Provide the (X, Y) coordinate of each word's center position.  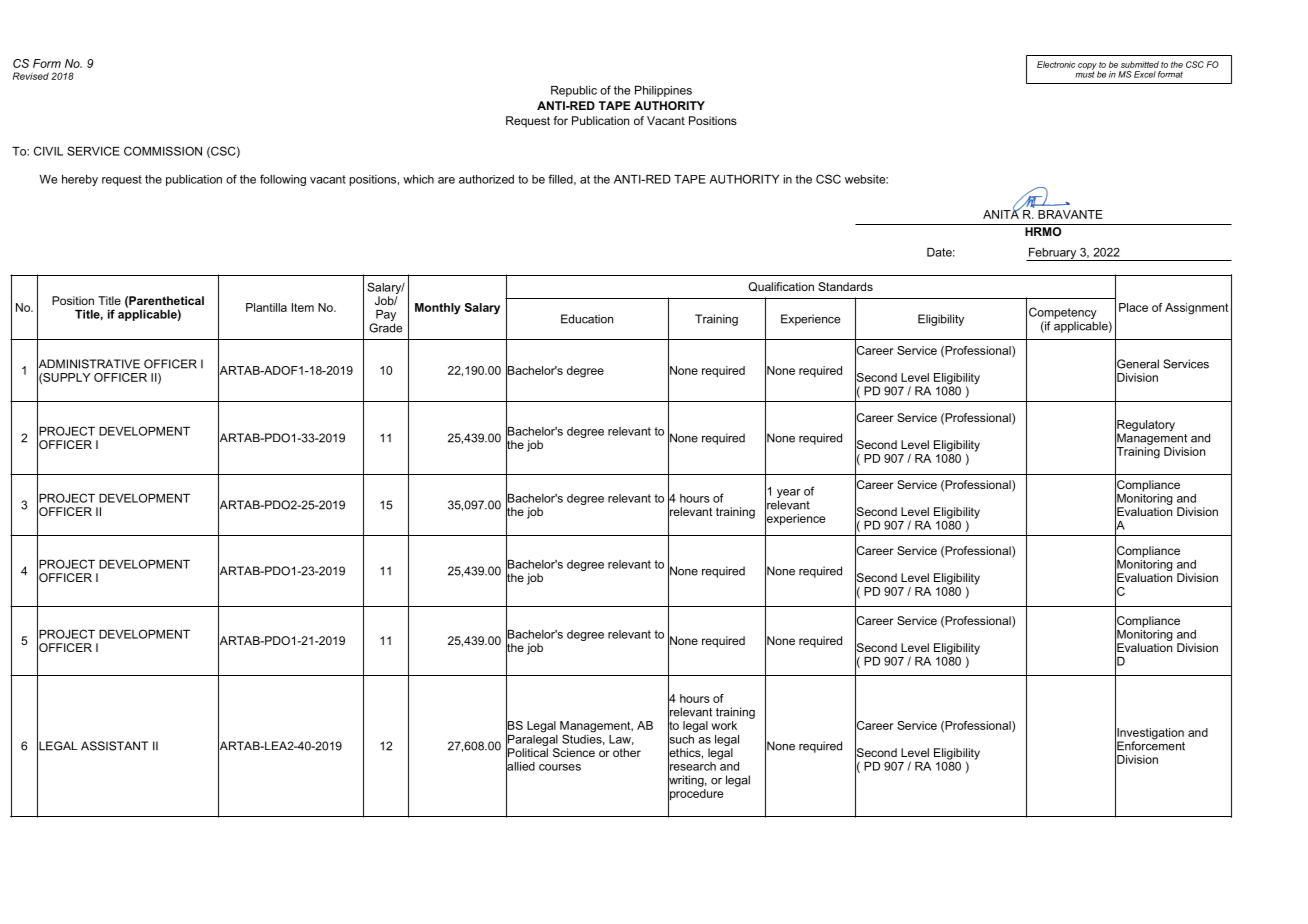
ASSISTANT (114, 746)
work (724, 725)
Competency (1063, 313)
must (1085, 73)
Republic (574, 91)
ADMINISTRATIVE (88, 364)
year (789, 495)
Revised (31, 76)
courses (560, 767)
